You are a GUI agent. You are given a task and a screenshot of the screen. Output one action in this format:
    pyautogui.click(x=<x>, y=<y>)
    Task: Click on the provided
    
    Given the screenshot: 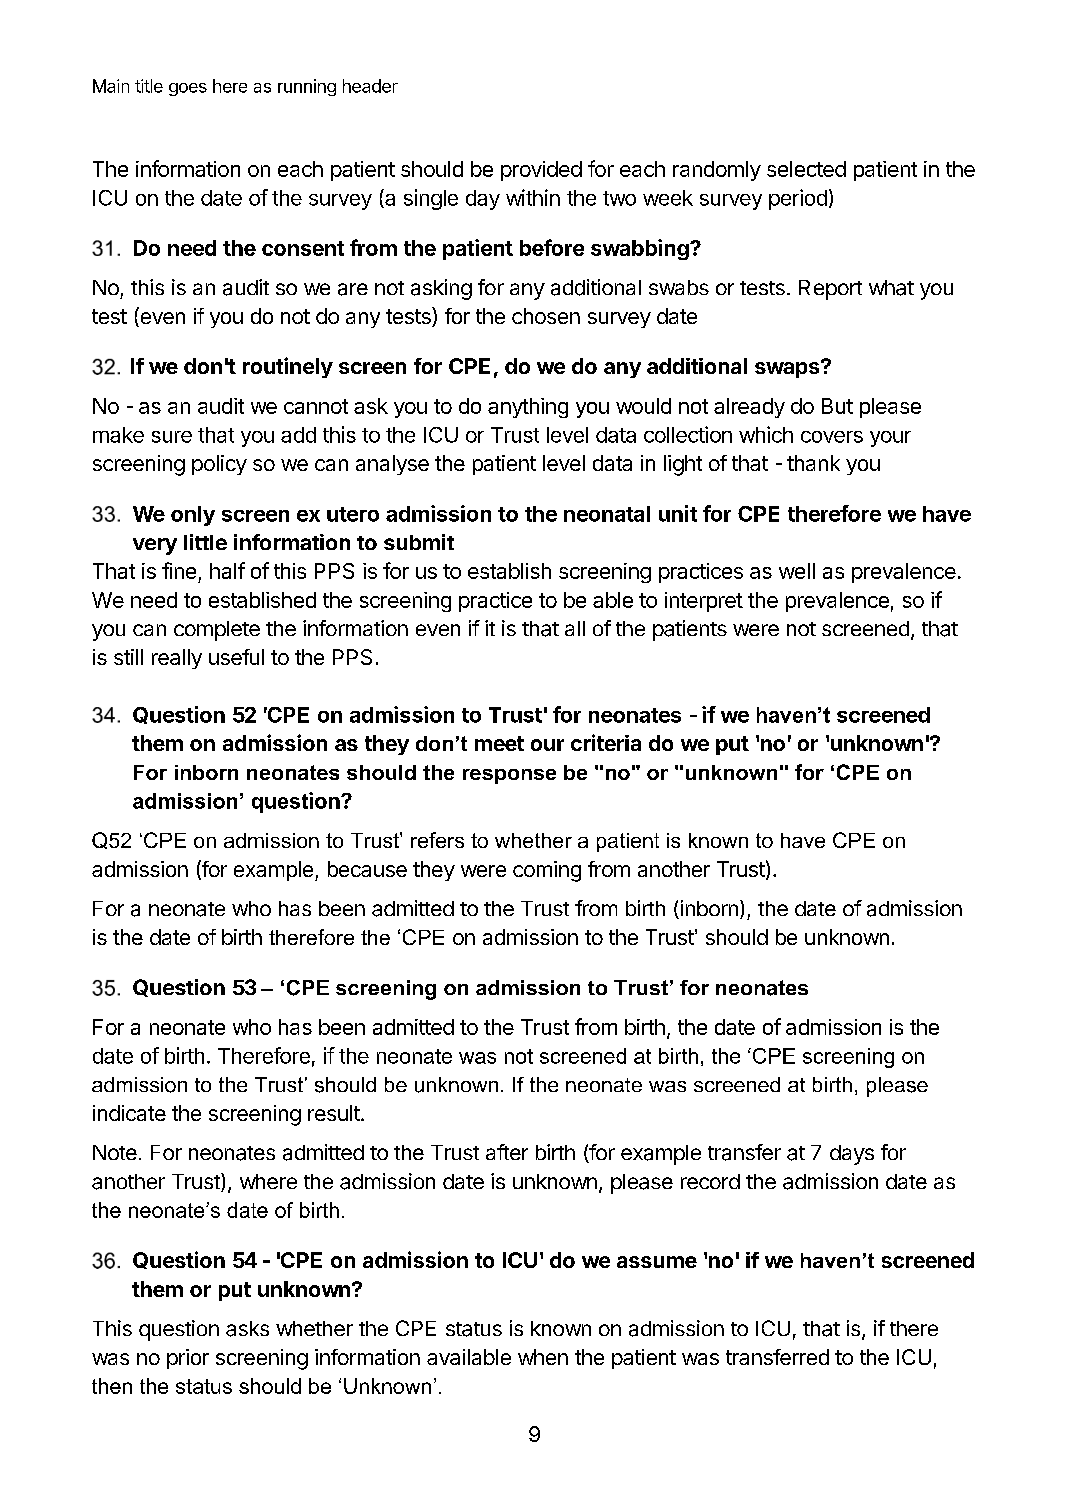 What is the action you would take?
    pyautogui.click(x=541, y=171)
